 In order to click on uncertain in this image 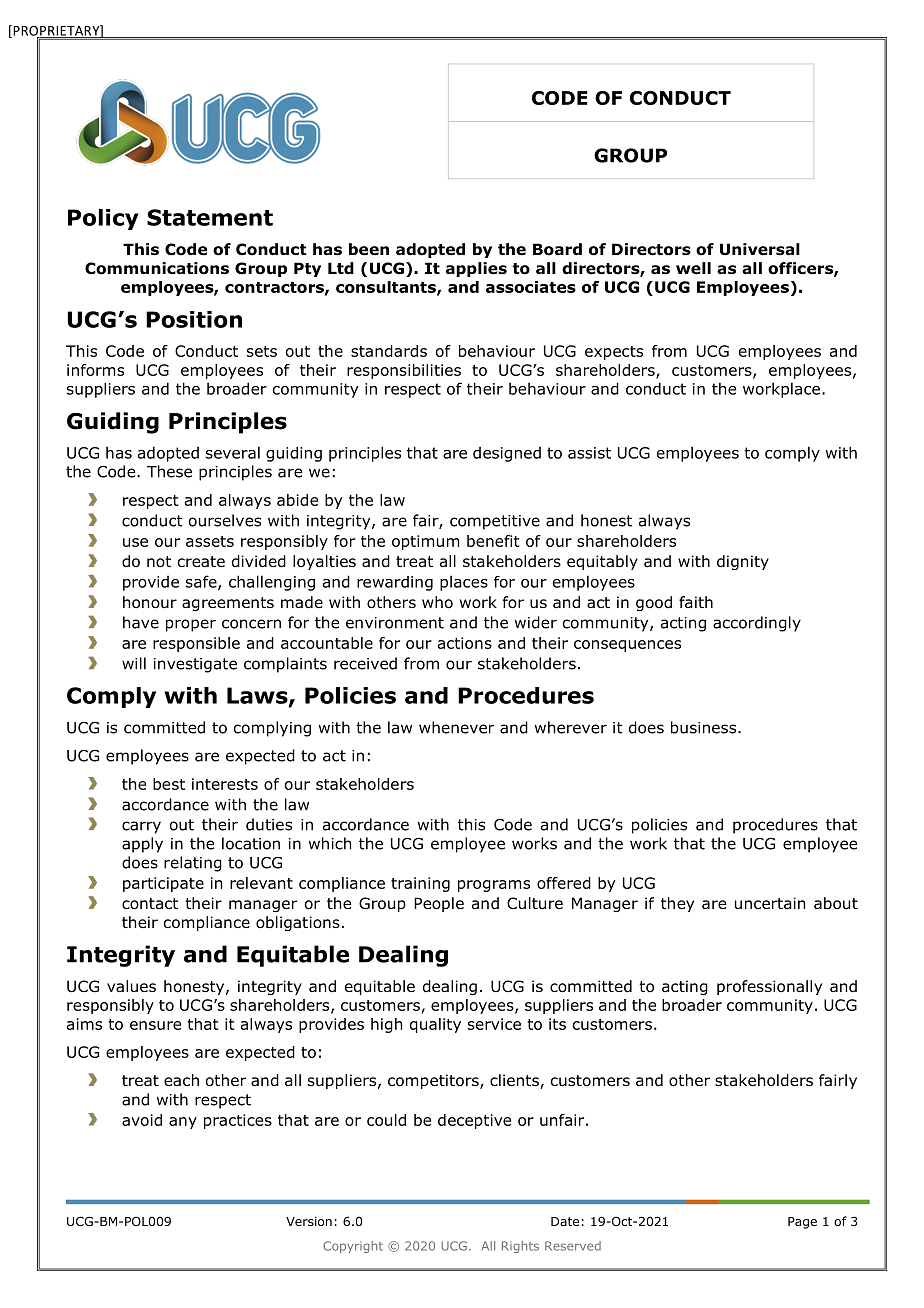, I will do `click(770, 903)`.
